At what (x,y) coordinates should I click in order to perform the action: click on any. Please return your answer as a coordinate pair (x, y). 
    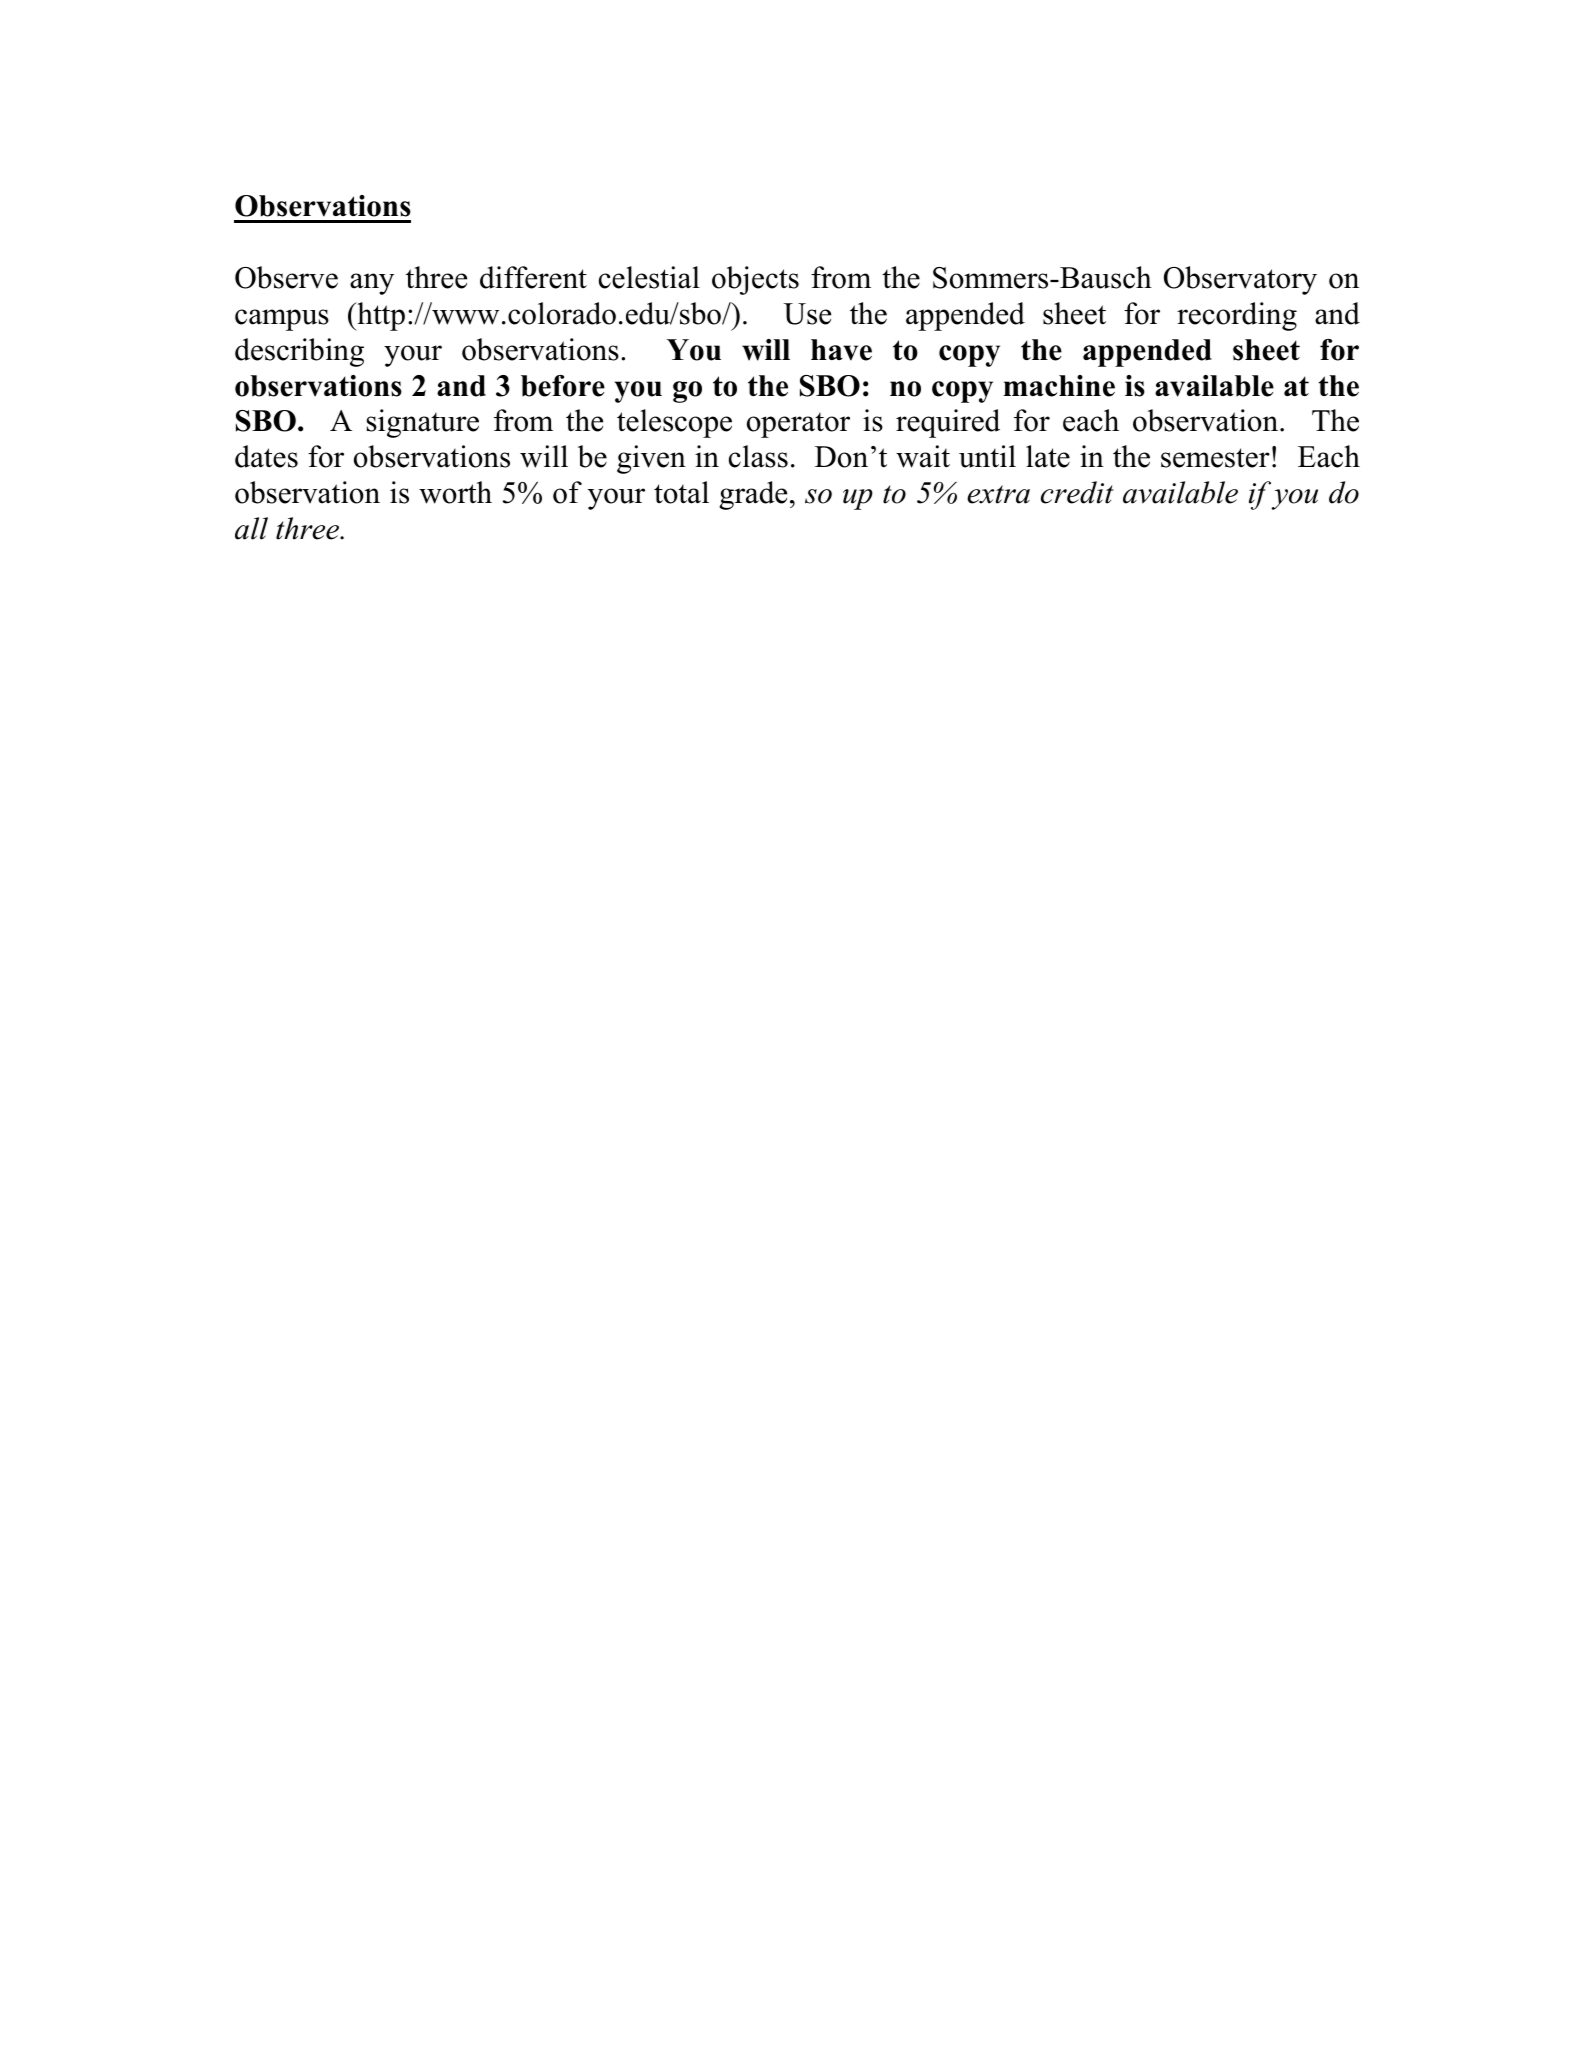
    Looking at the image, I should click on (372, 284).
